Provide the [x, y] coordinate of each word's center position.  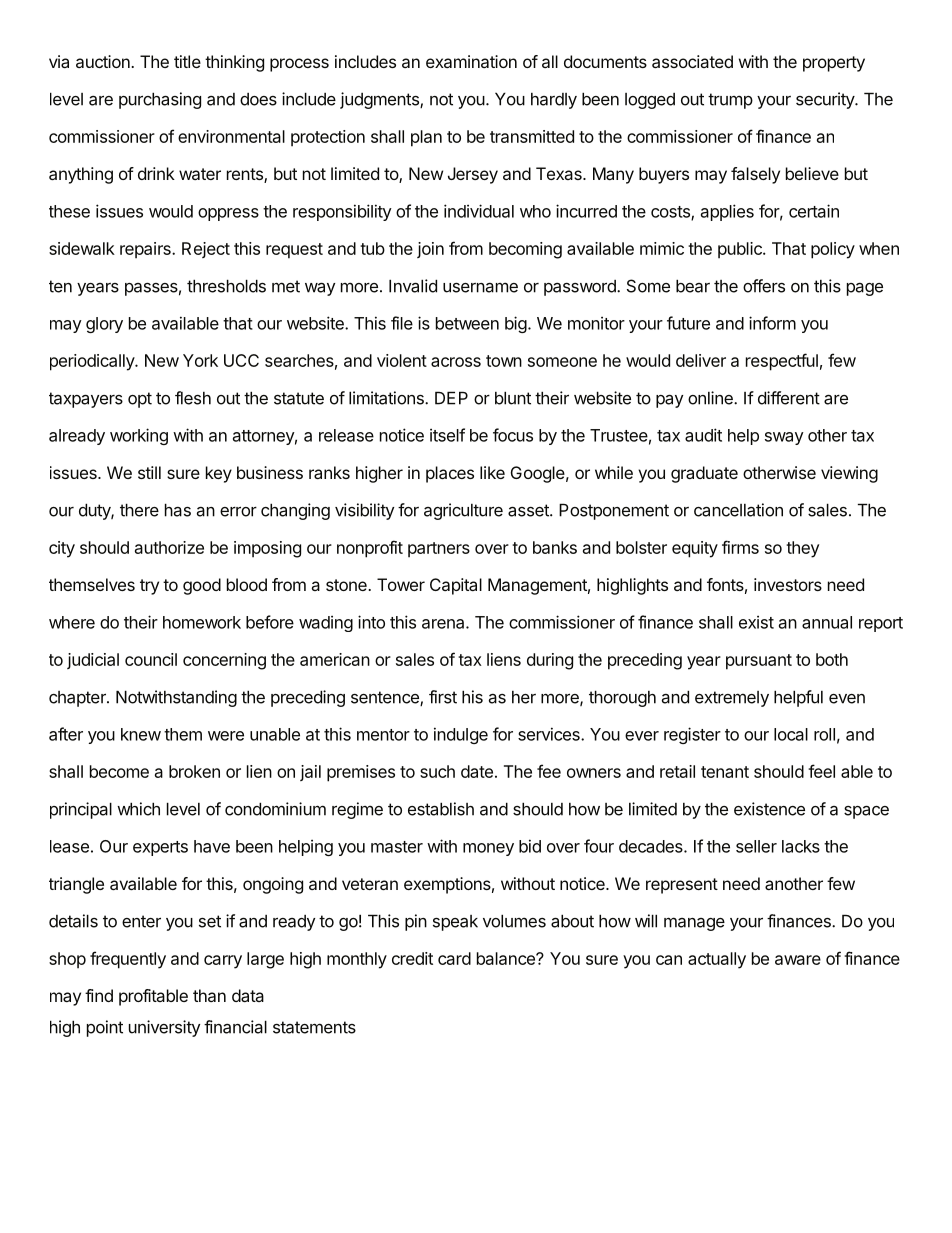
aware [798, 960]
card [454, 958]
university [164, 1028]
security [826, 100]
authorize [169, 547]
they [802, 549]
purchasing [160, 100]
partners [439, 550]
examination [471, 61]
